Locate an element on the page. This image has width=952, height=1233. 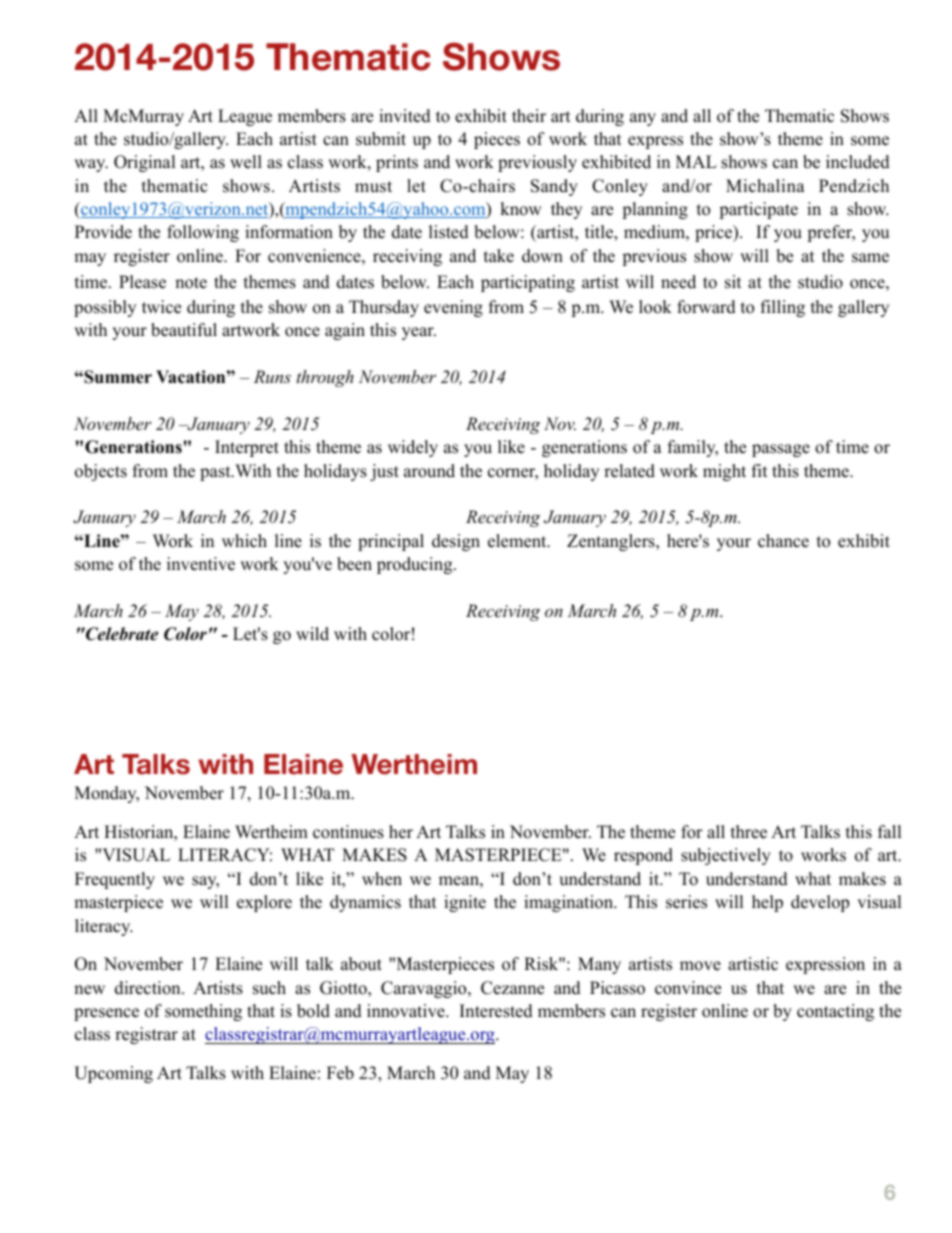
Upcoming is located at coordinates (113, 1074).
